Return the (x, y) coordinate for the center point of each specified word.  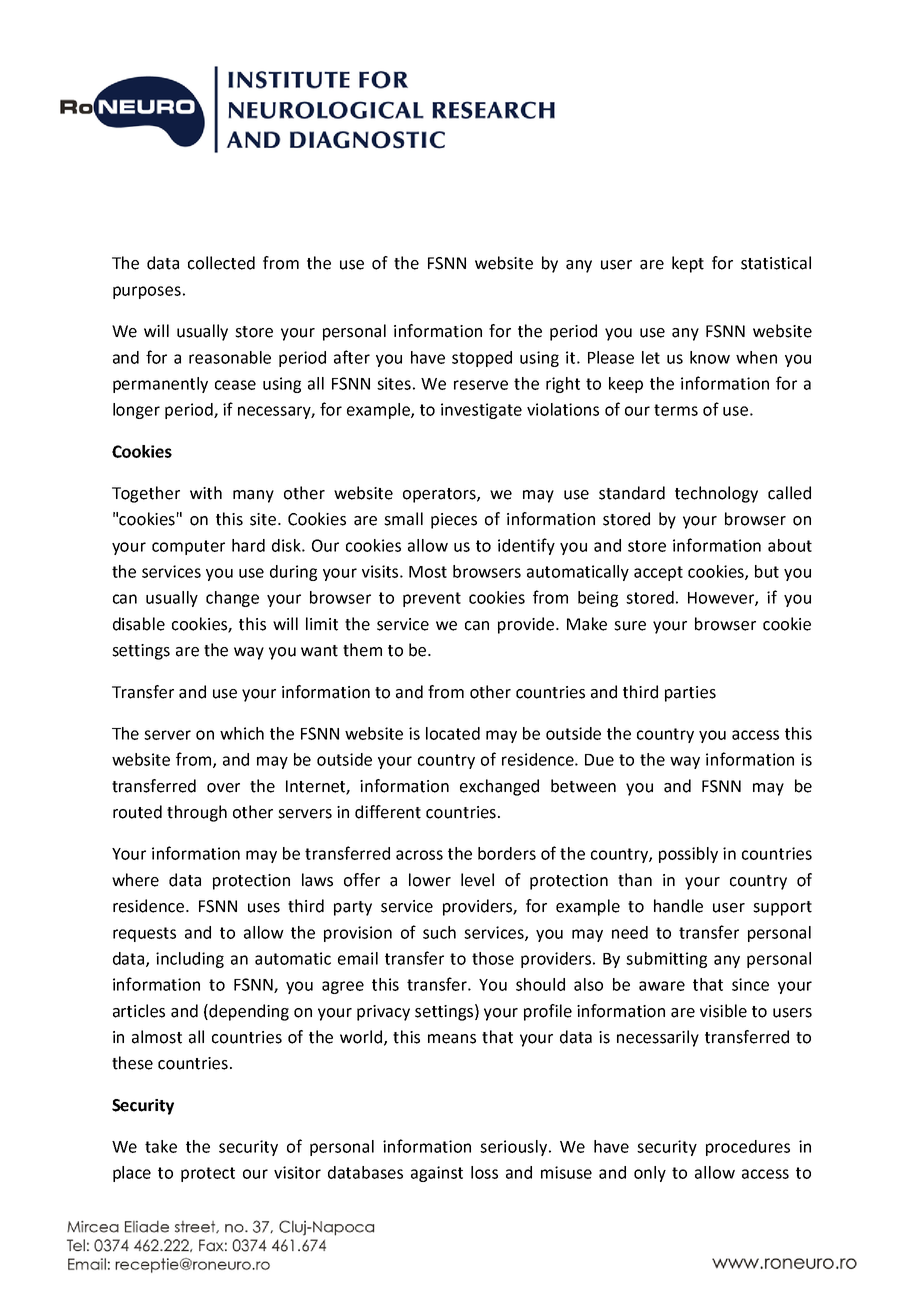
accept (658, 573)
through (197, 813)
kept (688, 264)
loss (484, 1172)
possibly (688, 855)
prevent (432, 599)
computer (188, 547)
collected (221, 263)
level (477, 880)
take (161, 1146)
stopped (482, 359)
